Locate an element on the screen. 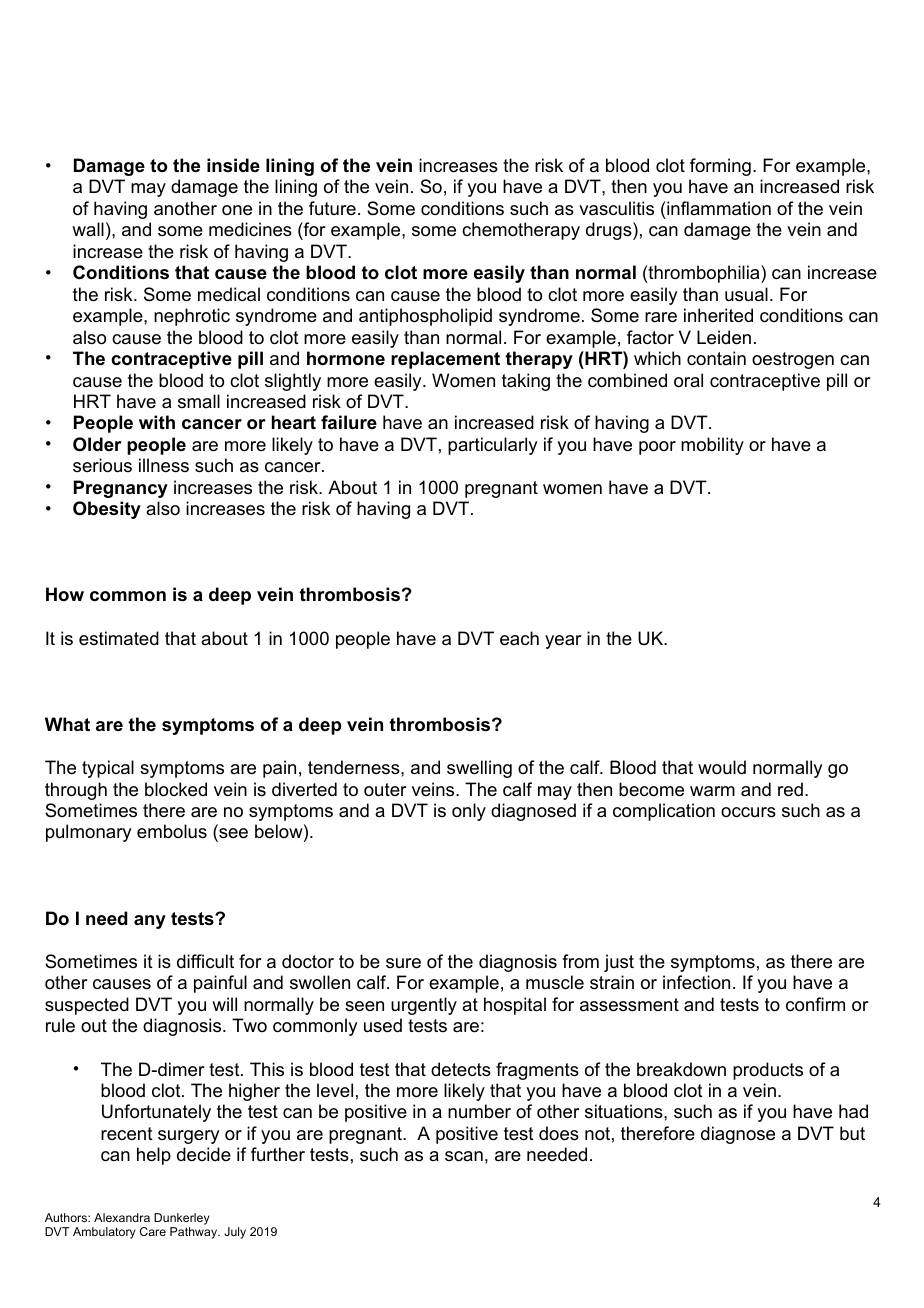 This screenshot has width=924, height=1308. confirm is located at coordinates (815, 1004).
